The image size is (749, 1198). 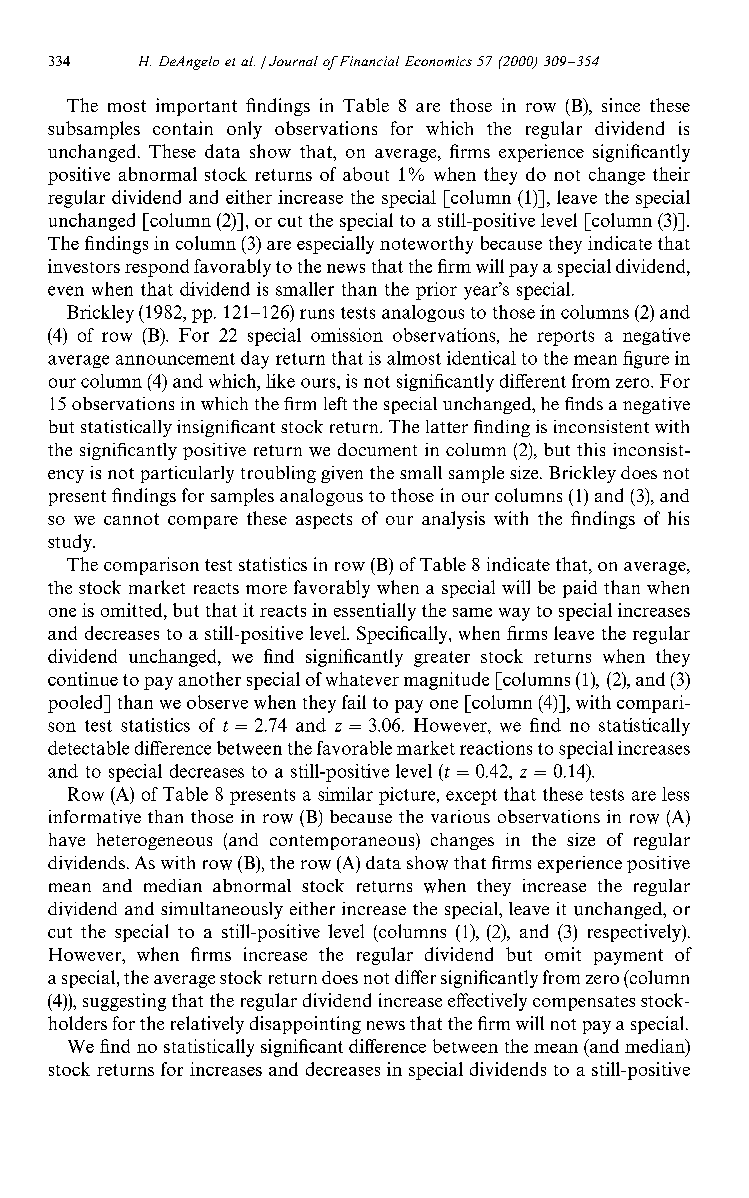 What do you see at coordinates (83, 679) in the image?
I see `continue` at bounding box center [83, 679].
